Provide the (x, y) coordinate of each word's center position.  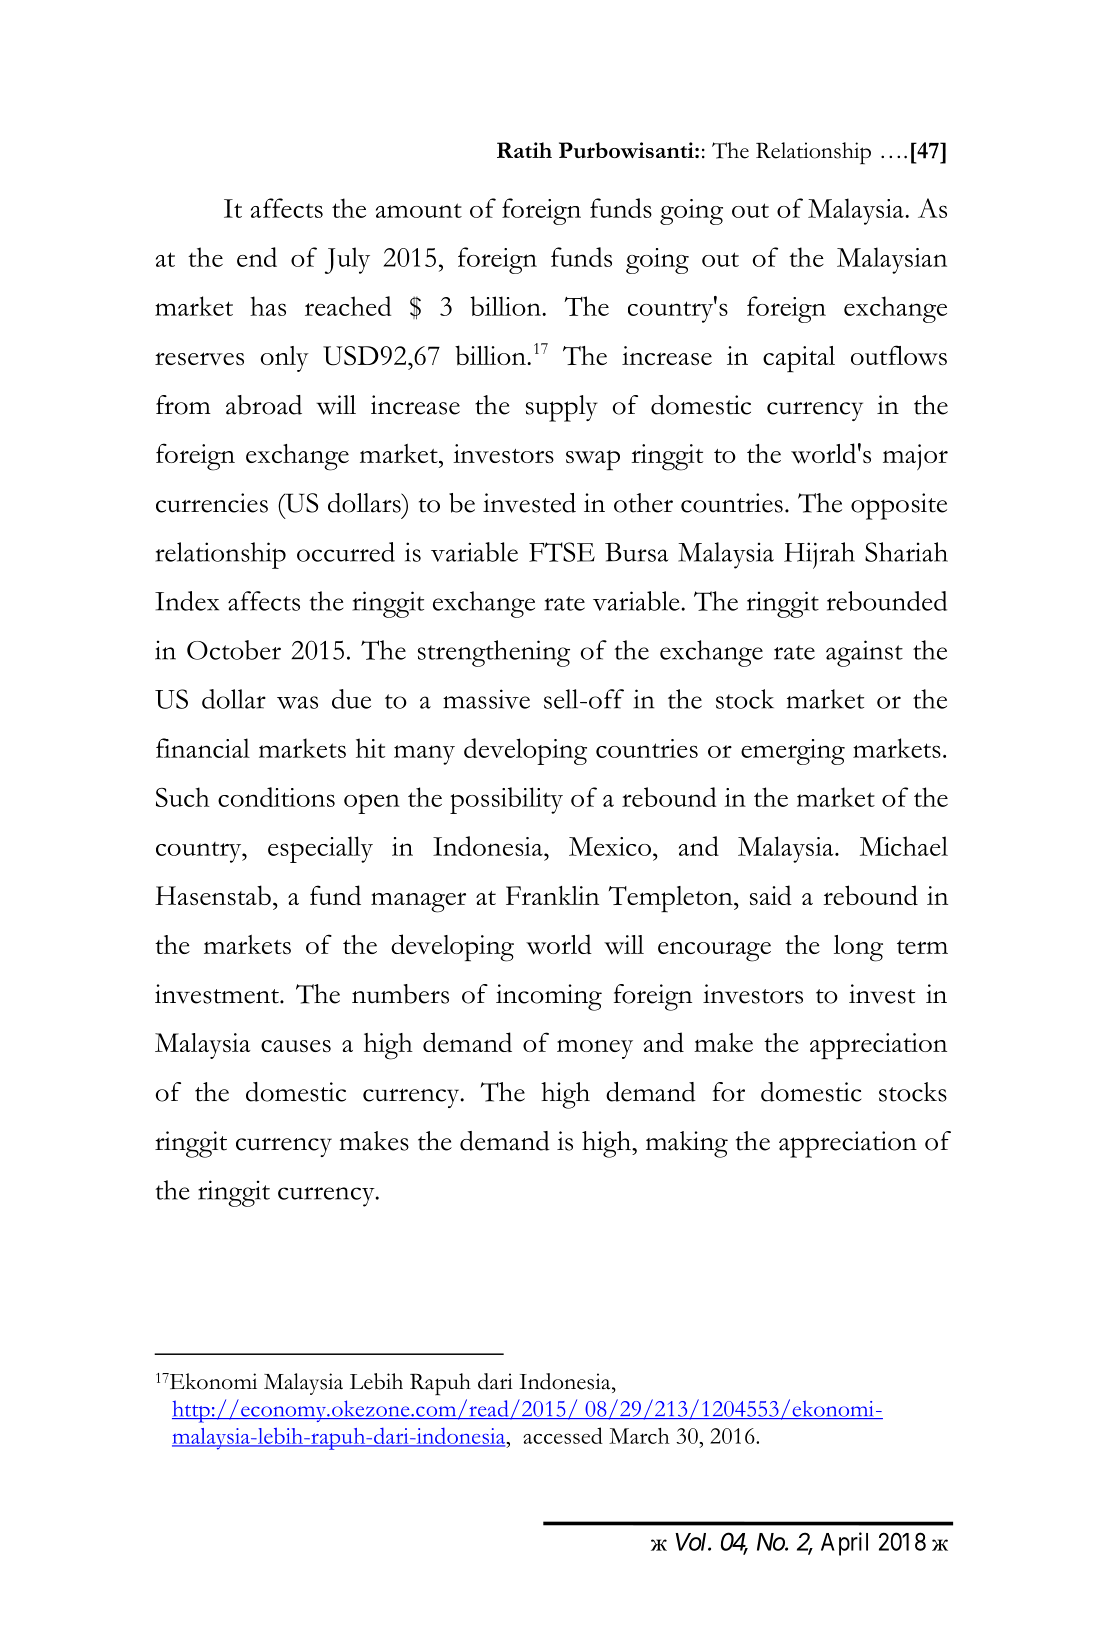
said (771, 895)
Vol (692, 1542)
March (639, 1436)
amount (419, 210)
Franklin (552, 895)
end (257, 257)
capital (799, 359)
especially (320, 849)
